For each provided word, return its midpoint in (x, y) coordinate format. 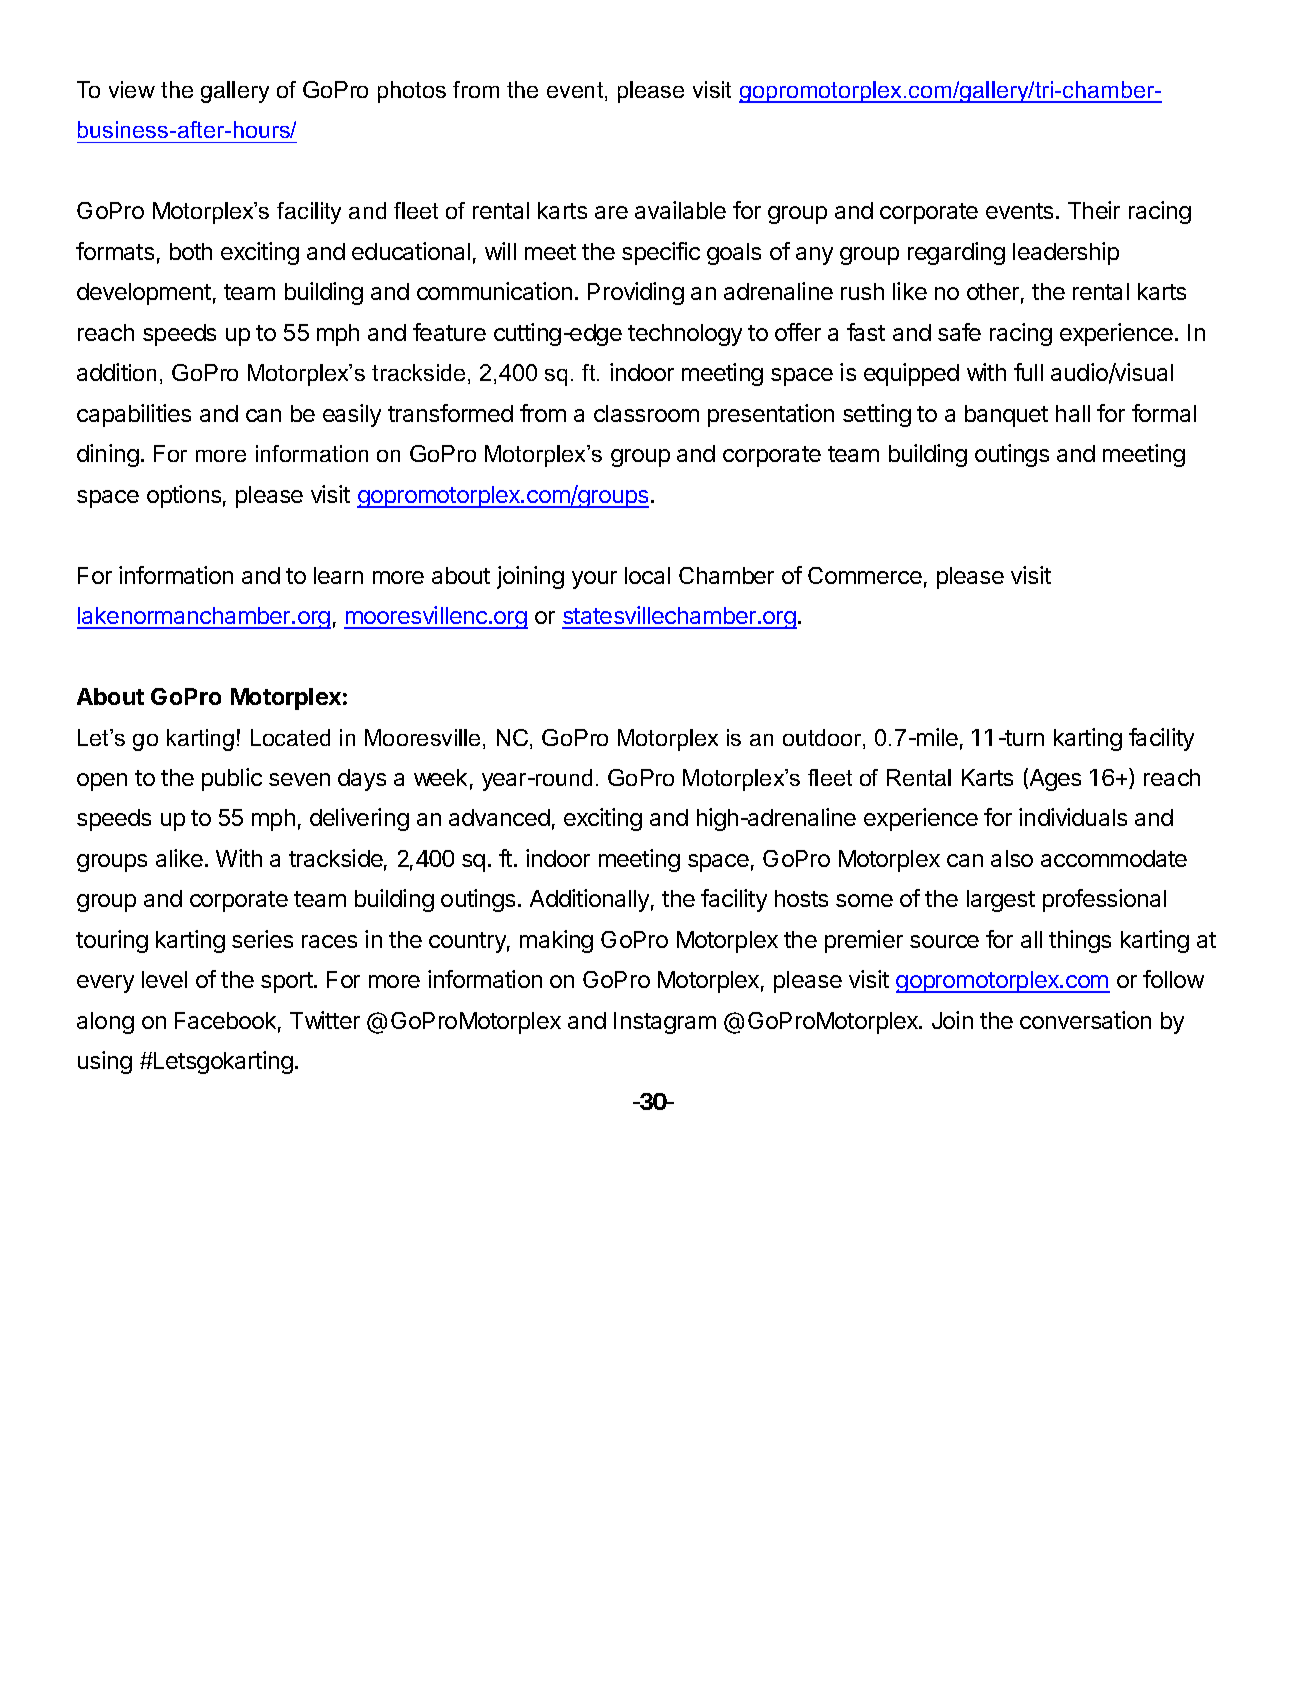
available (680, 210)
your (594, 580)
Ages (1054, 779)
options (184, 496)
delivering (359, 819)
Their (1094, 210)
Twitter (325, 1020)
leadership (1066, 253)
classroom (646, 413)
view (132, 89)
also (1012, 858)
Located (290, 737)
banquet (1006, 416)
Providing (636, 293)
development (144, 294)
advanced (499, 817)
